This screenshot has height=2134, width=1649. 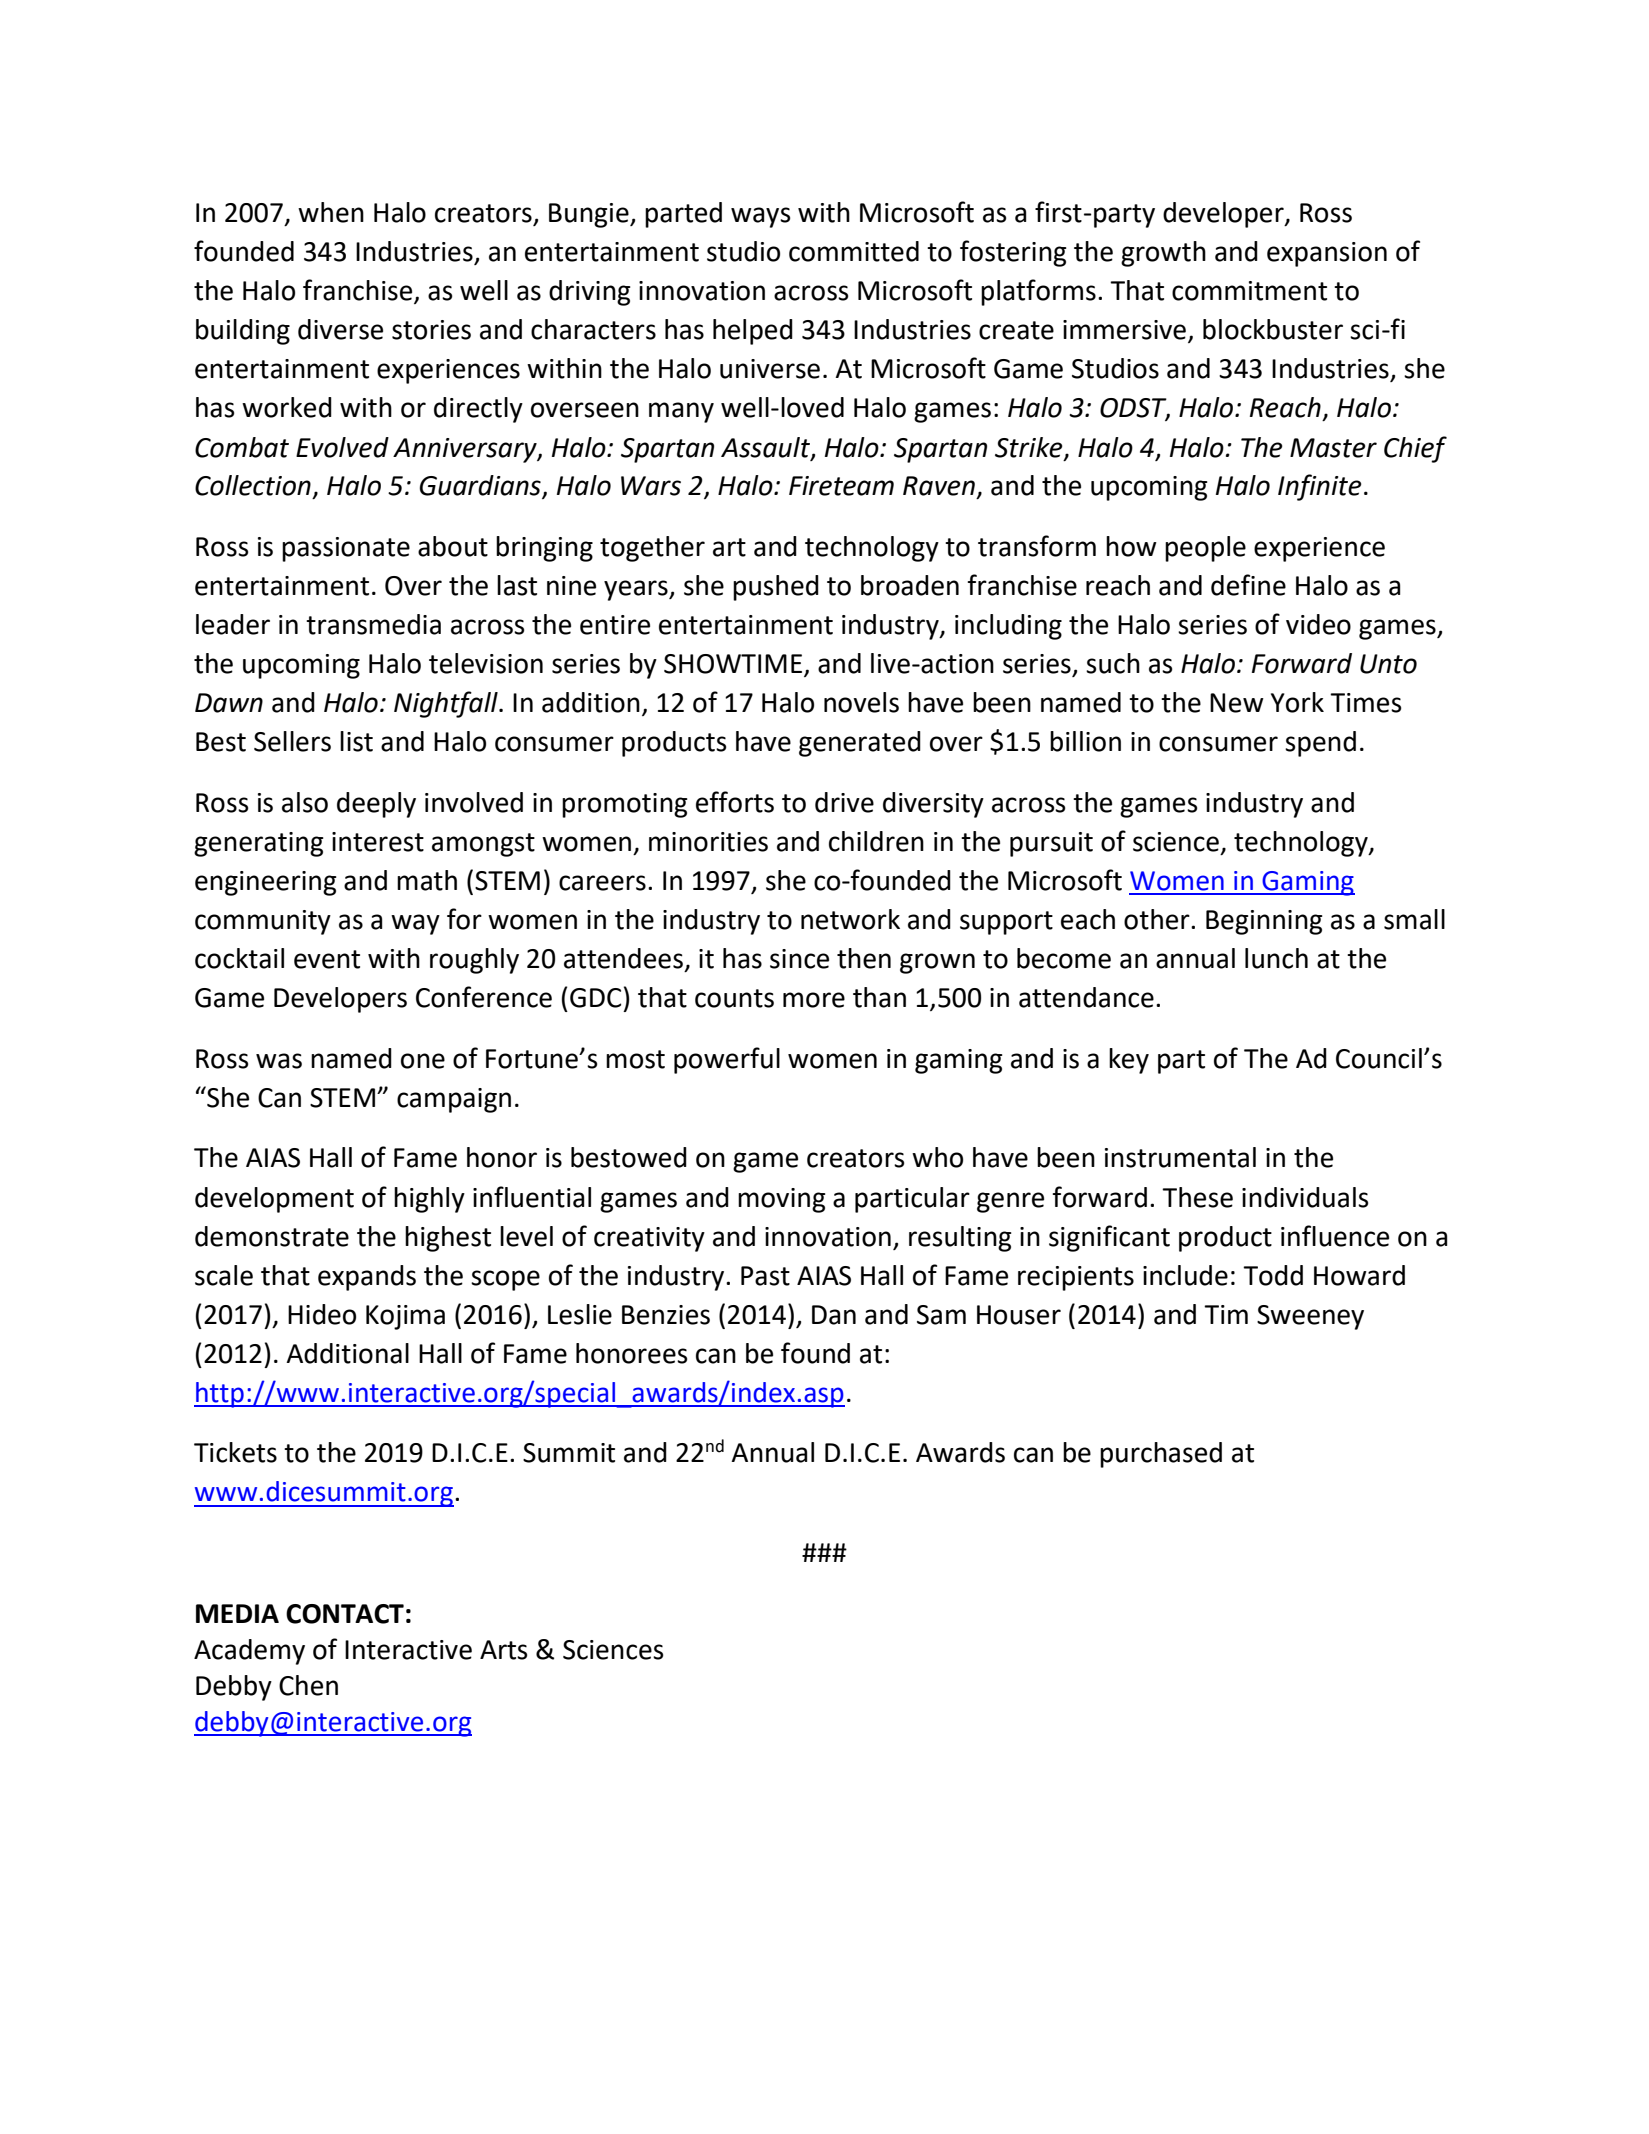 I want to click on expansion, so click(x=1327, y=254).
